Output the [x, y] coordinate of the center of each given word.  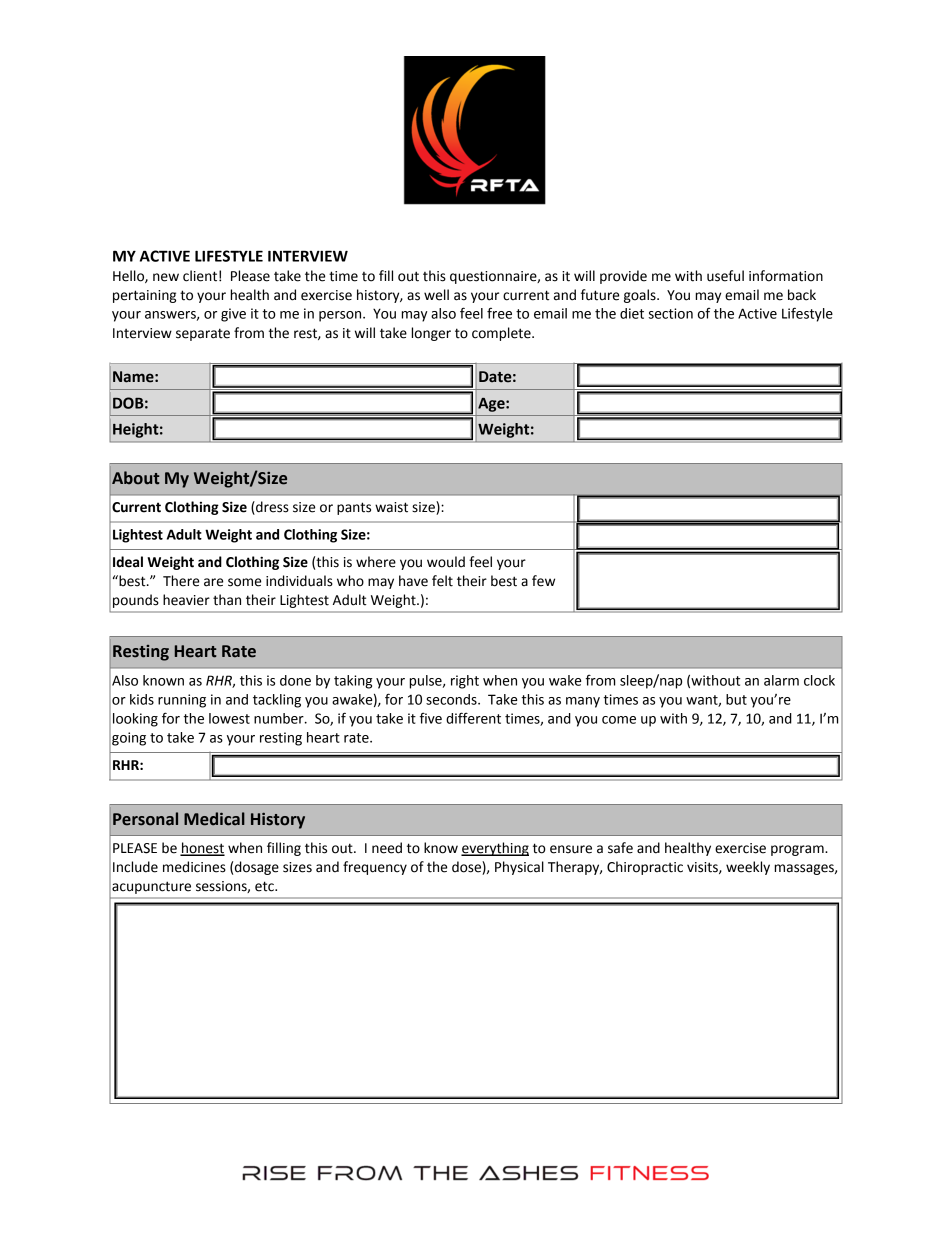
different [473, 718]
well [436, 295]
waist [391, 507]
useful [725, 276]
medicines [194, 867]
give [233, 315]
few [543, 581]
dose [467, 868]
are [213, 582]
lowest [229, 718]
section [670, 313]
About [136, 478]
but [736, 699]
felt [442, 581]
